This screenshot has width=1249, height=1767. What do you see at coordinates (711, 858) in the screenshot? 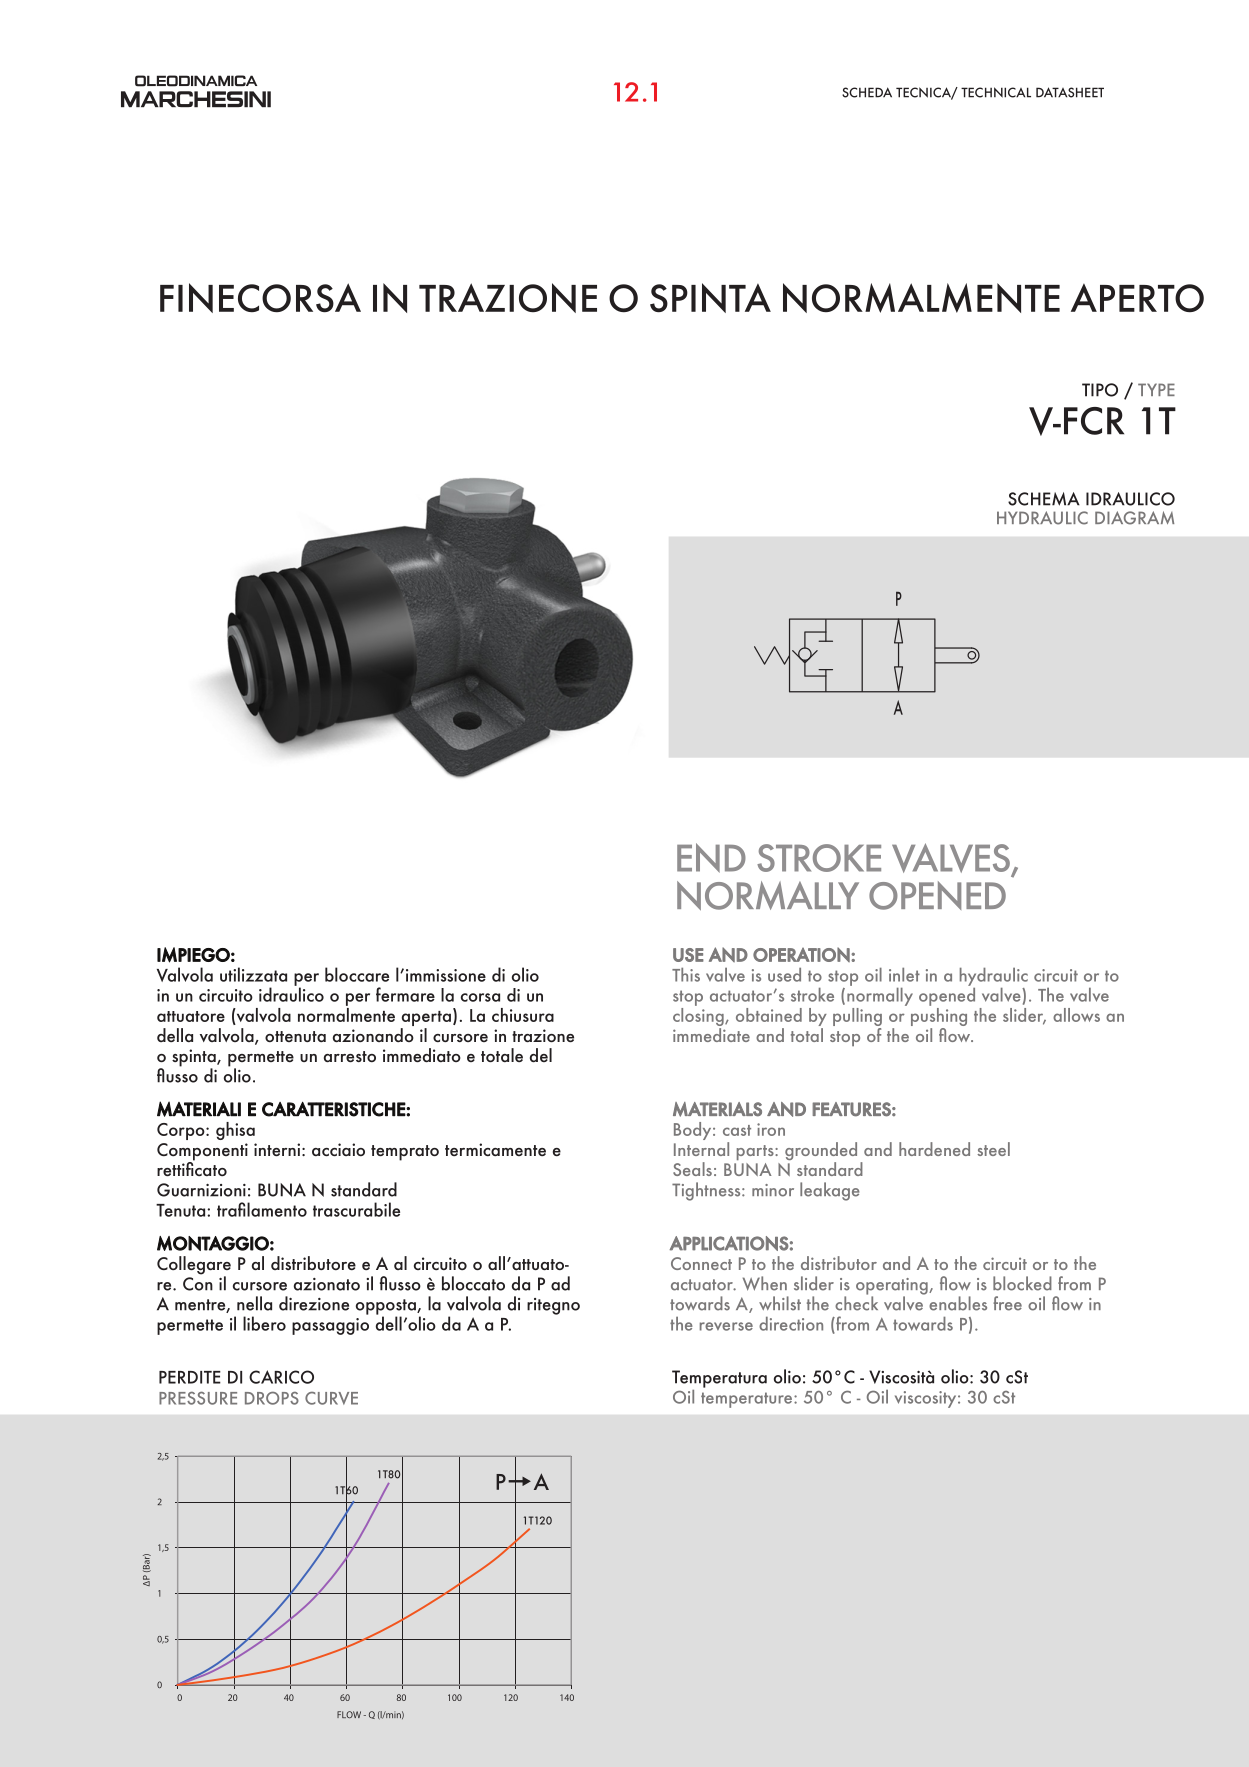
I see `END` at bounding box center [711, 858].
